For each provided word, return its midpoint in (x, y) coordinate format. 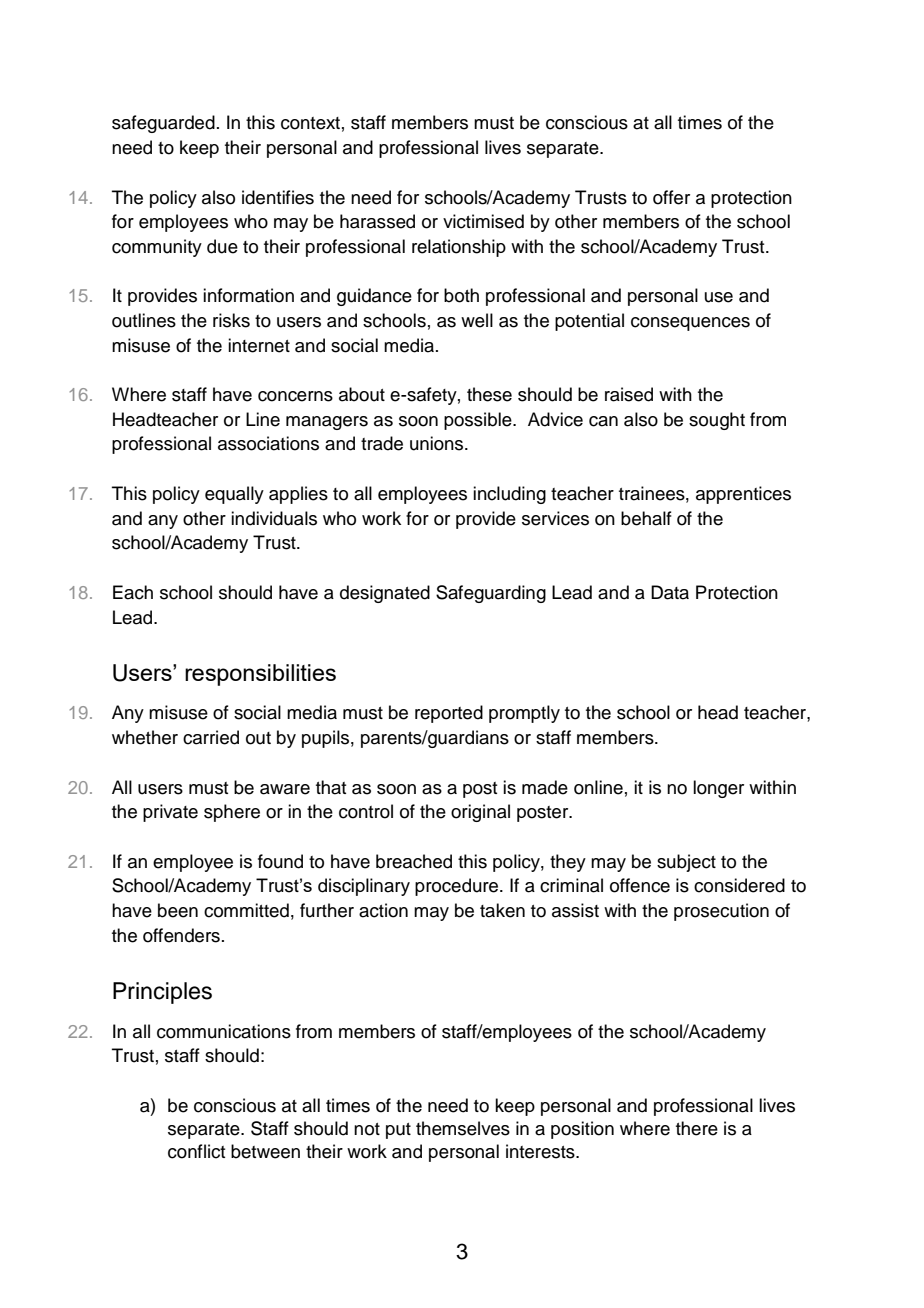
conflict (196, 1151)
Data (670, 592)
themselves (463, 1128)
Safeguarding (491, 594)
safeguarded (163, 124)
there (697, 1128)
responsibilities (260, 675)
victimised (483, 221)
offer (671, 197)
